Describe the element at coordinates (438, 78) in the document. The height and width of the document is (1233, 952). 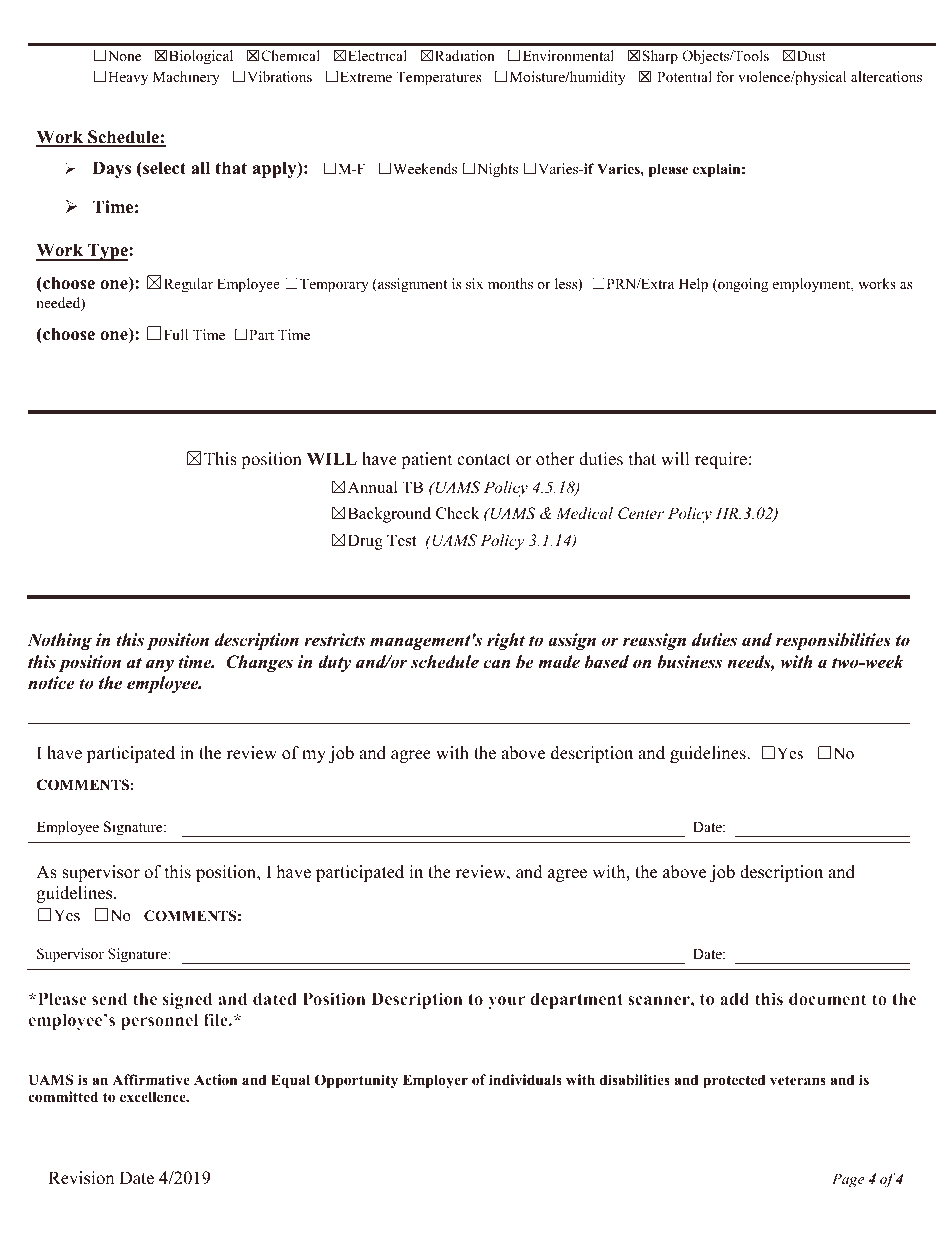
I see `Temperatures` at that location.
